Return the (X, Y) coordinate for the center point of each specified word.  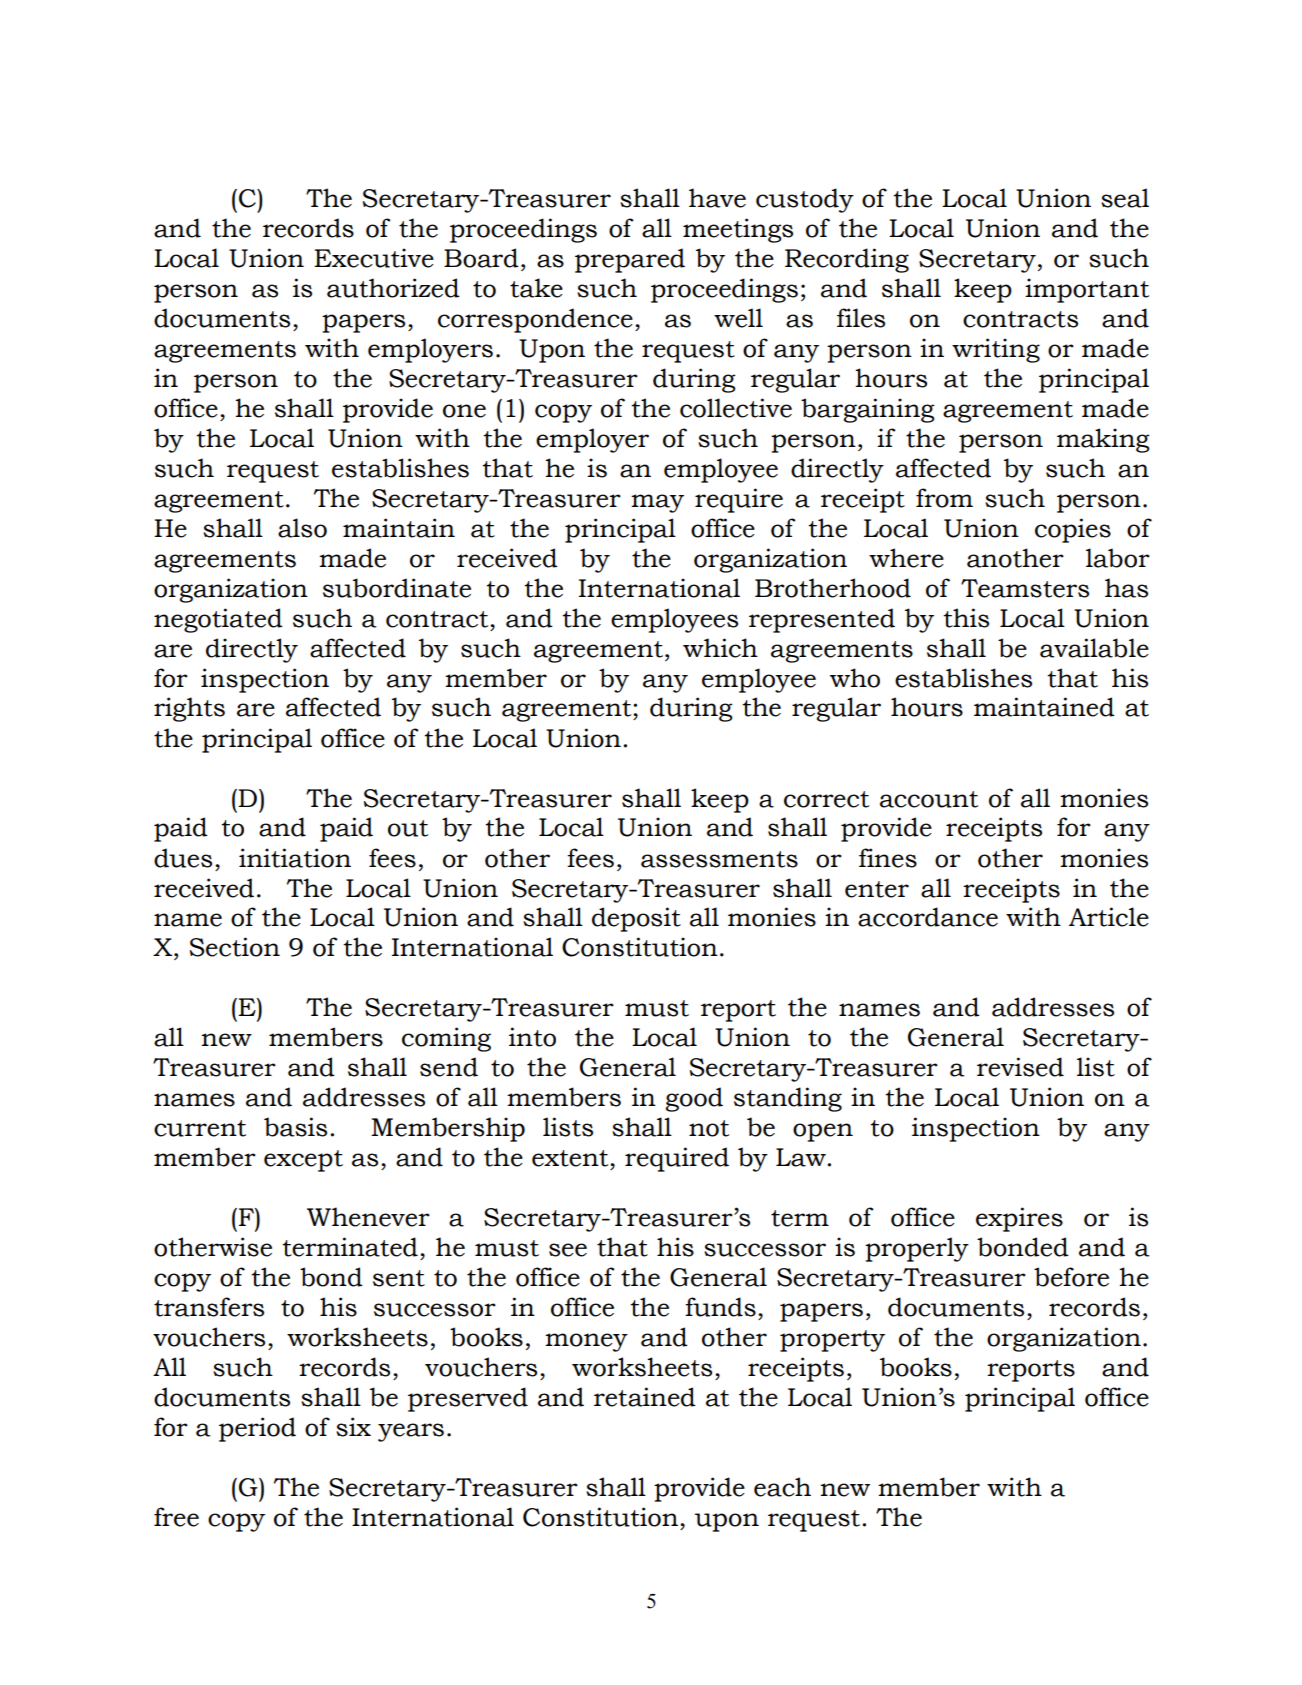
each (782, 1487)
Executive (374, 258)
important (1087, 290)
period (257, 1429)
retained (645, 1397)
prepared (630, 260)
